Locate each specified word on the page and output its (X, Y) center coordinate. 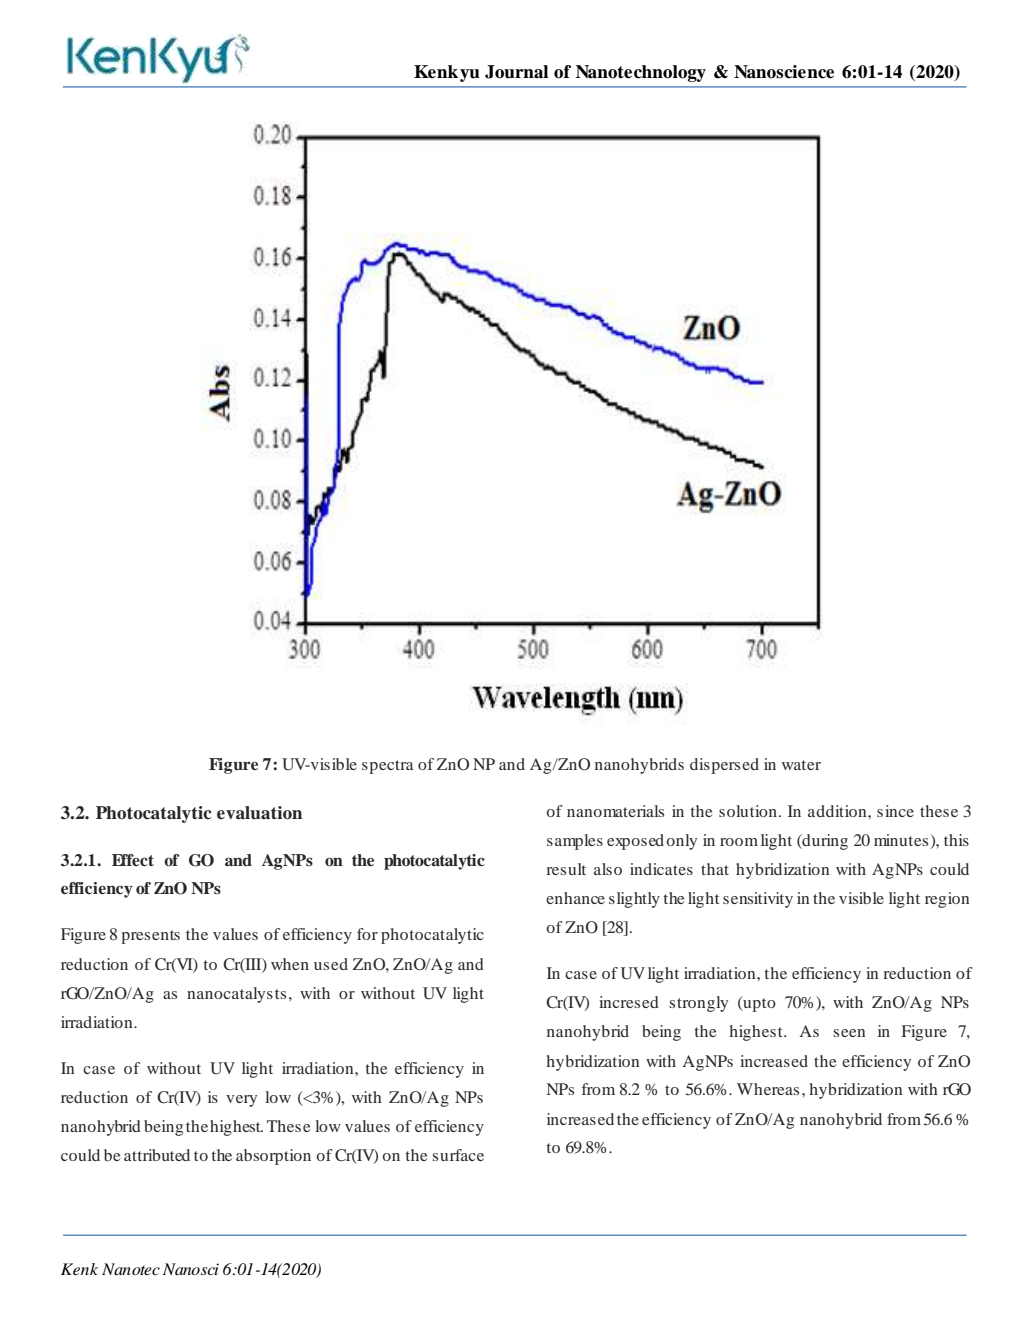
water (801, 765)
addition (838, 811)
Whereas (768, 1089)
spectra (388, 767)
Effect (133, 860)
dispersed (724, 766)
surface (458, 1155)
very (241, 1101)
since (895, 811)
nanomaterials (615, 811)
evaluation (259, 813)
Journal (516, 72)
